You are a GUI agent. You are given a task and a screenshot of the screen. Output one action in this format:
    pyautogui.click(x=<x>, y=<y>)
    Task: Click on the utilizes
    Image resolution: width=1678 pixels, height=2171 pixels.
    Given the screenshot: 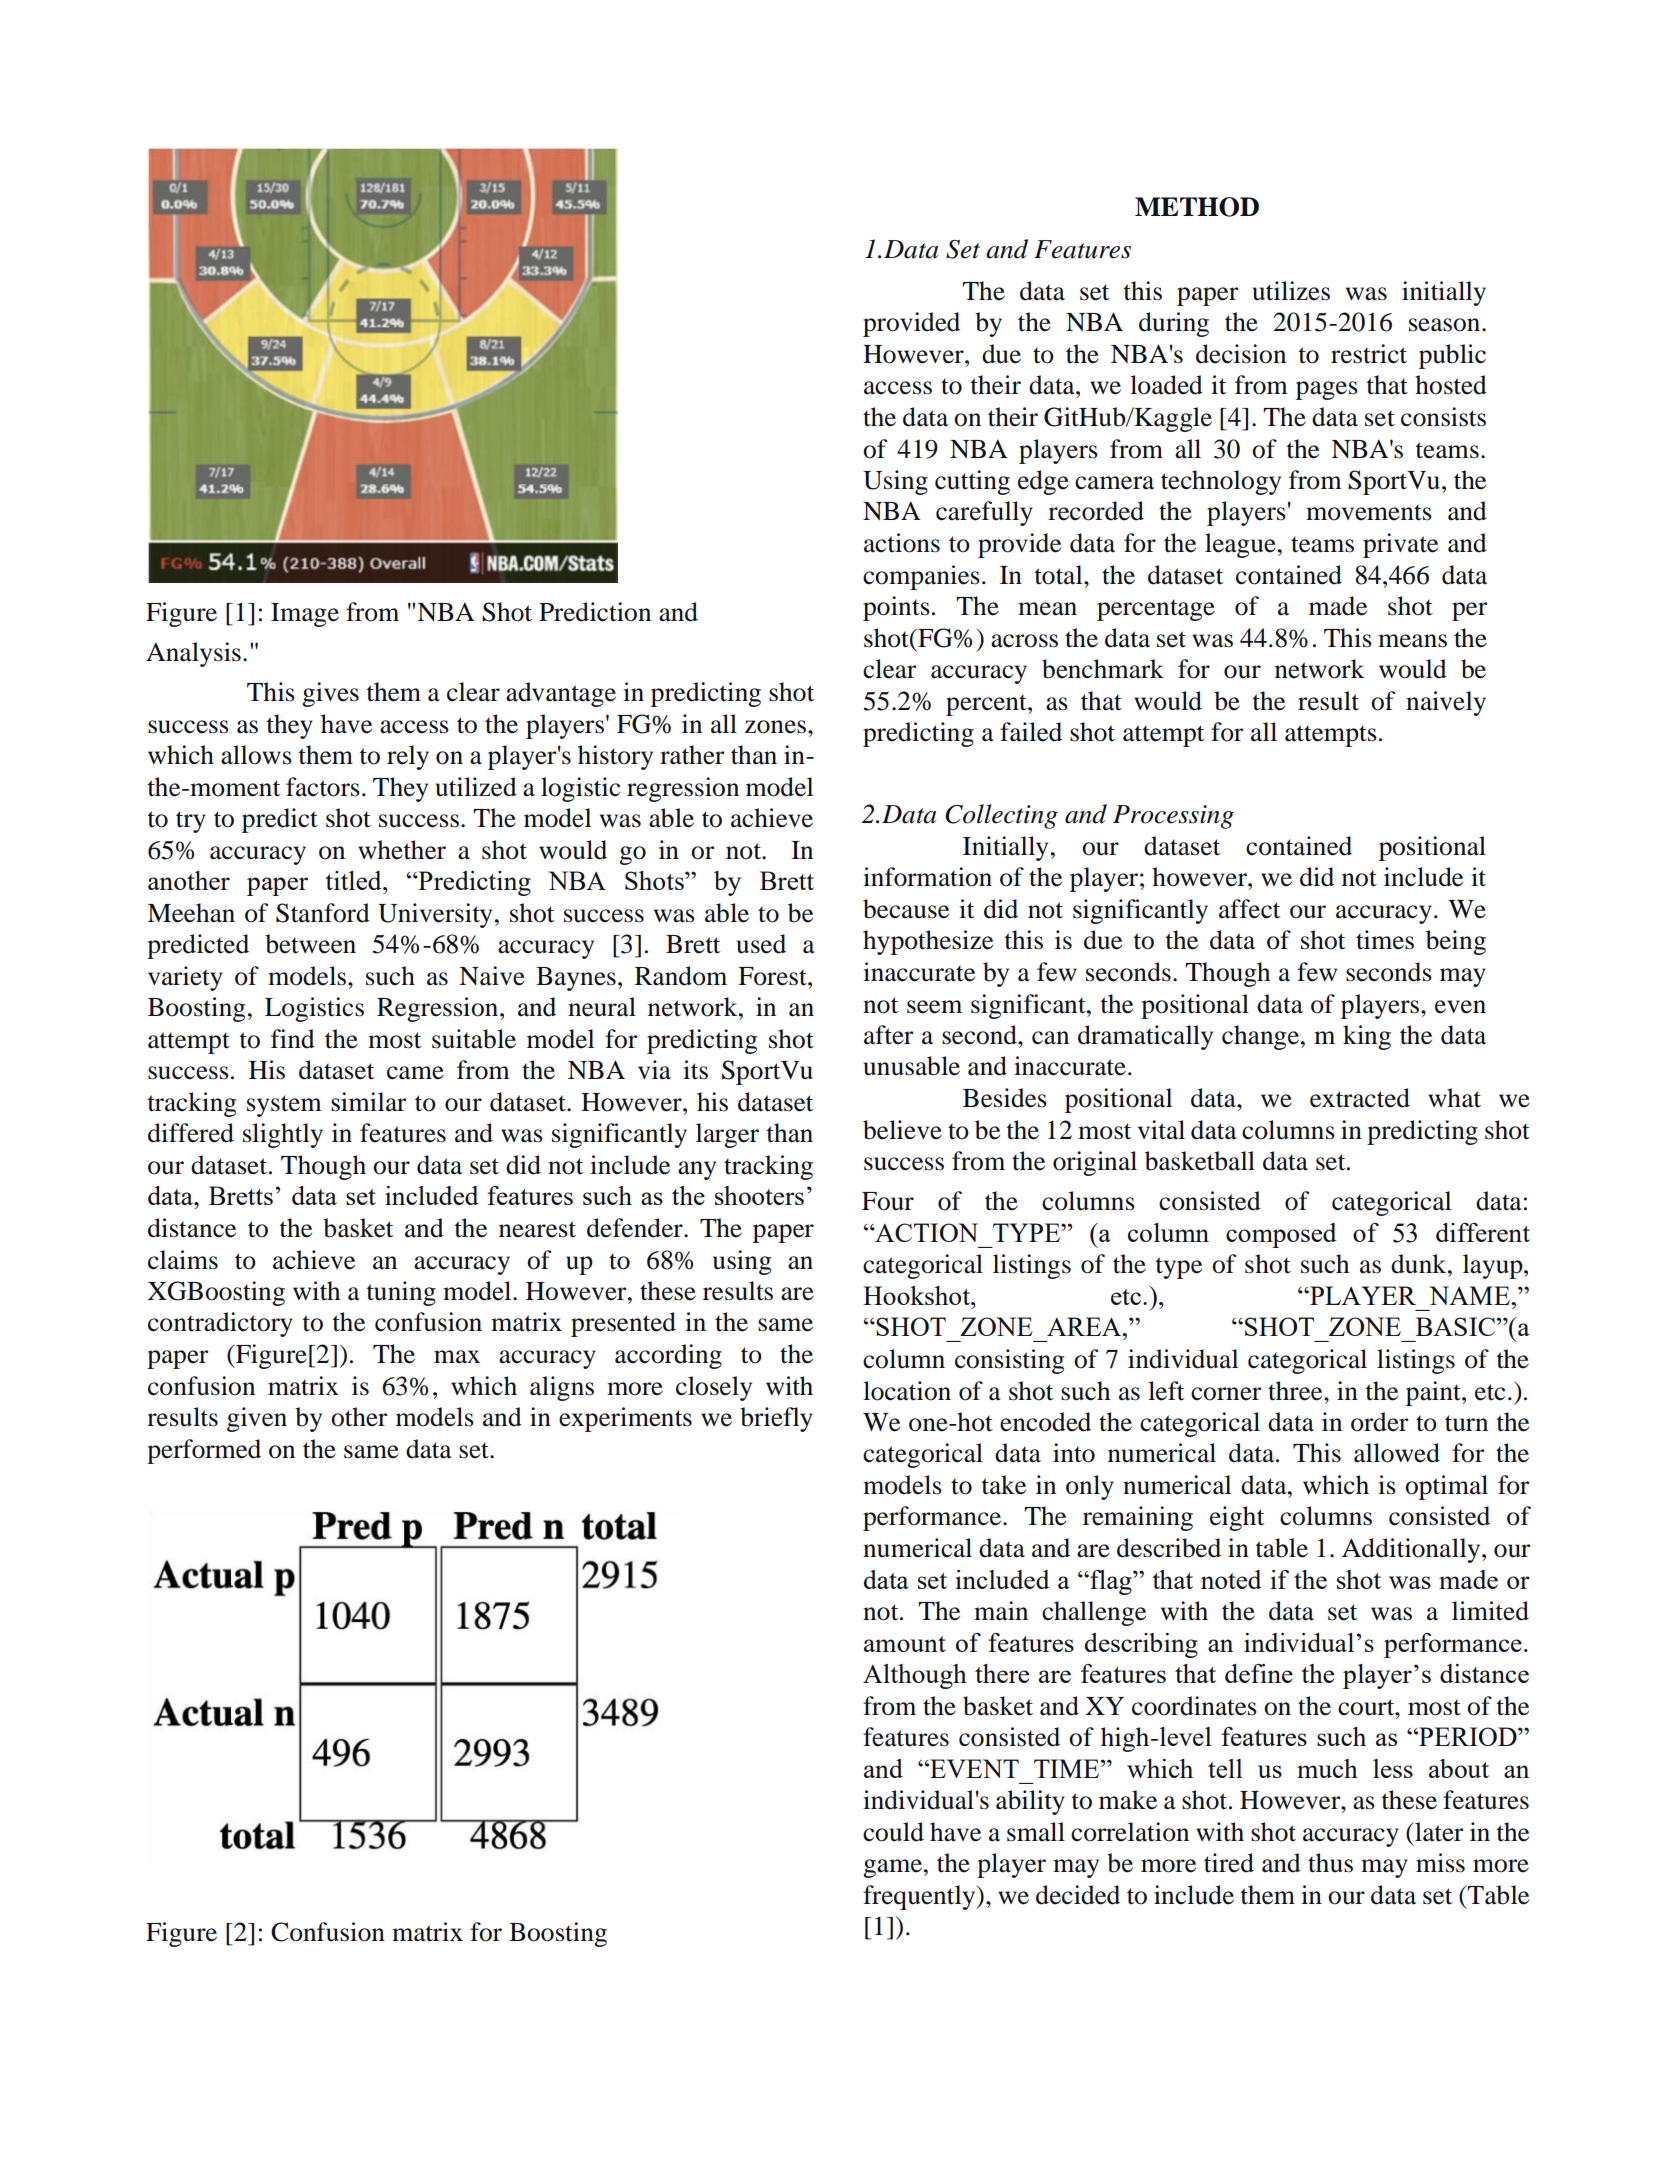 What is the action you would take?
    pyautogui.click(x=1291, y=291)
